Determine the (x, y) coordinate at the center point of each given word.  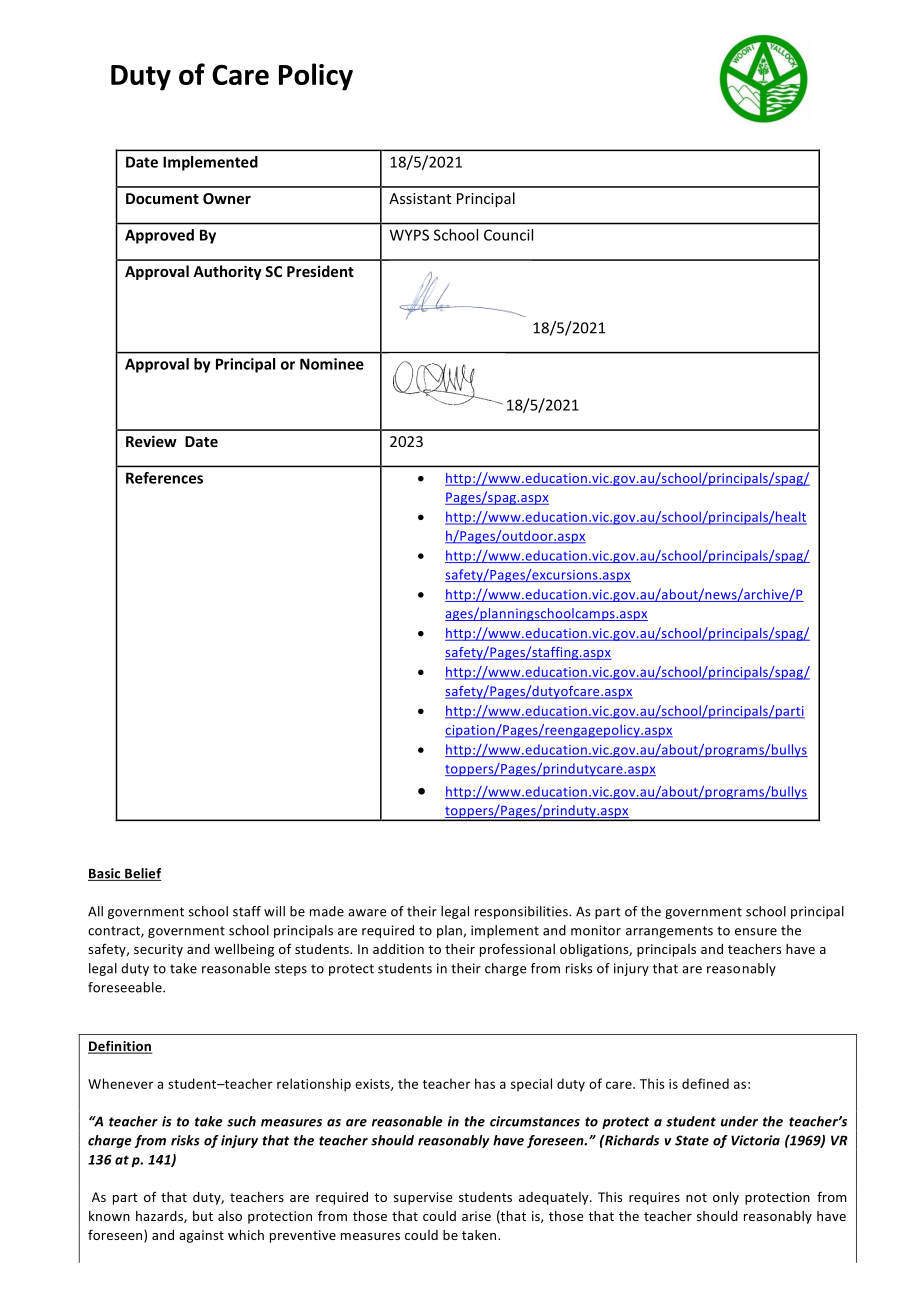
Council (508, 235)
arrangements (669, 932)
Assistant (420, 198)
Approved (159, 236)
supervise (423, 1198)
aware (367, 913)
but (203, 1216)
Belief (142, 874)
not (696, 1197)
